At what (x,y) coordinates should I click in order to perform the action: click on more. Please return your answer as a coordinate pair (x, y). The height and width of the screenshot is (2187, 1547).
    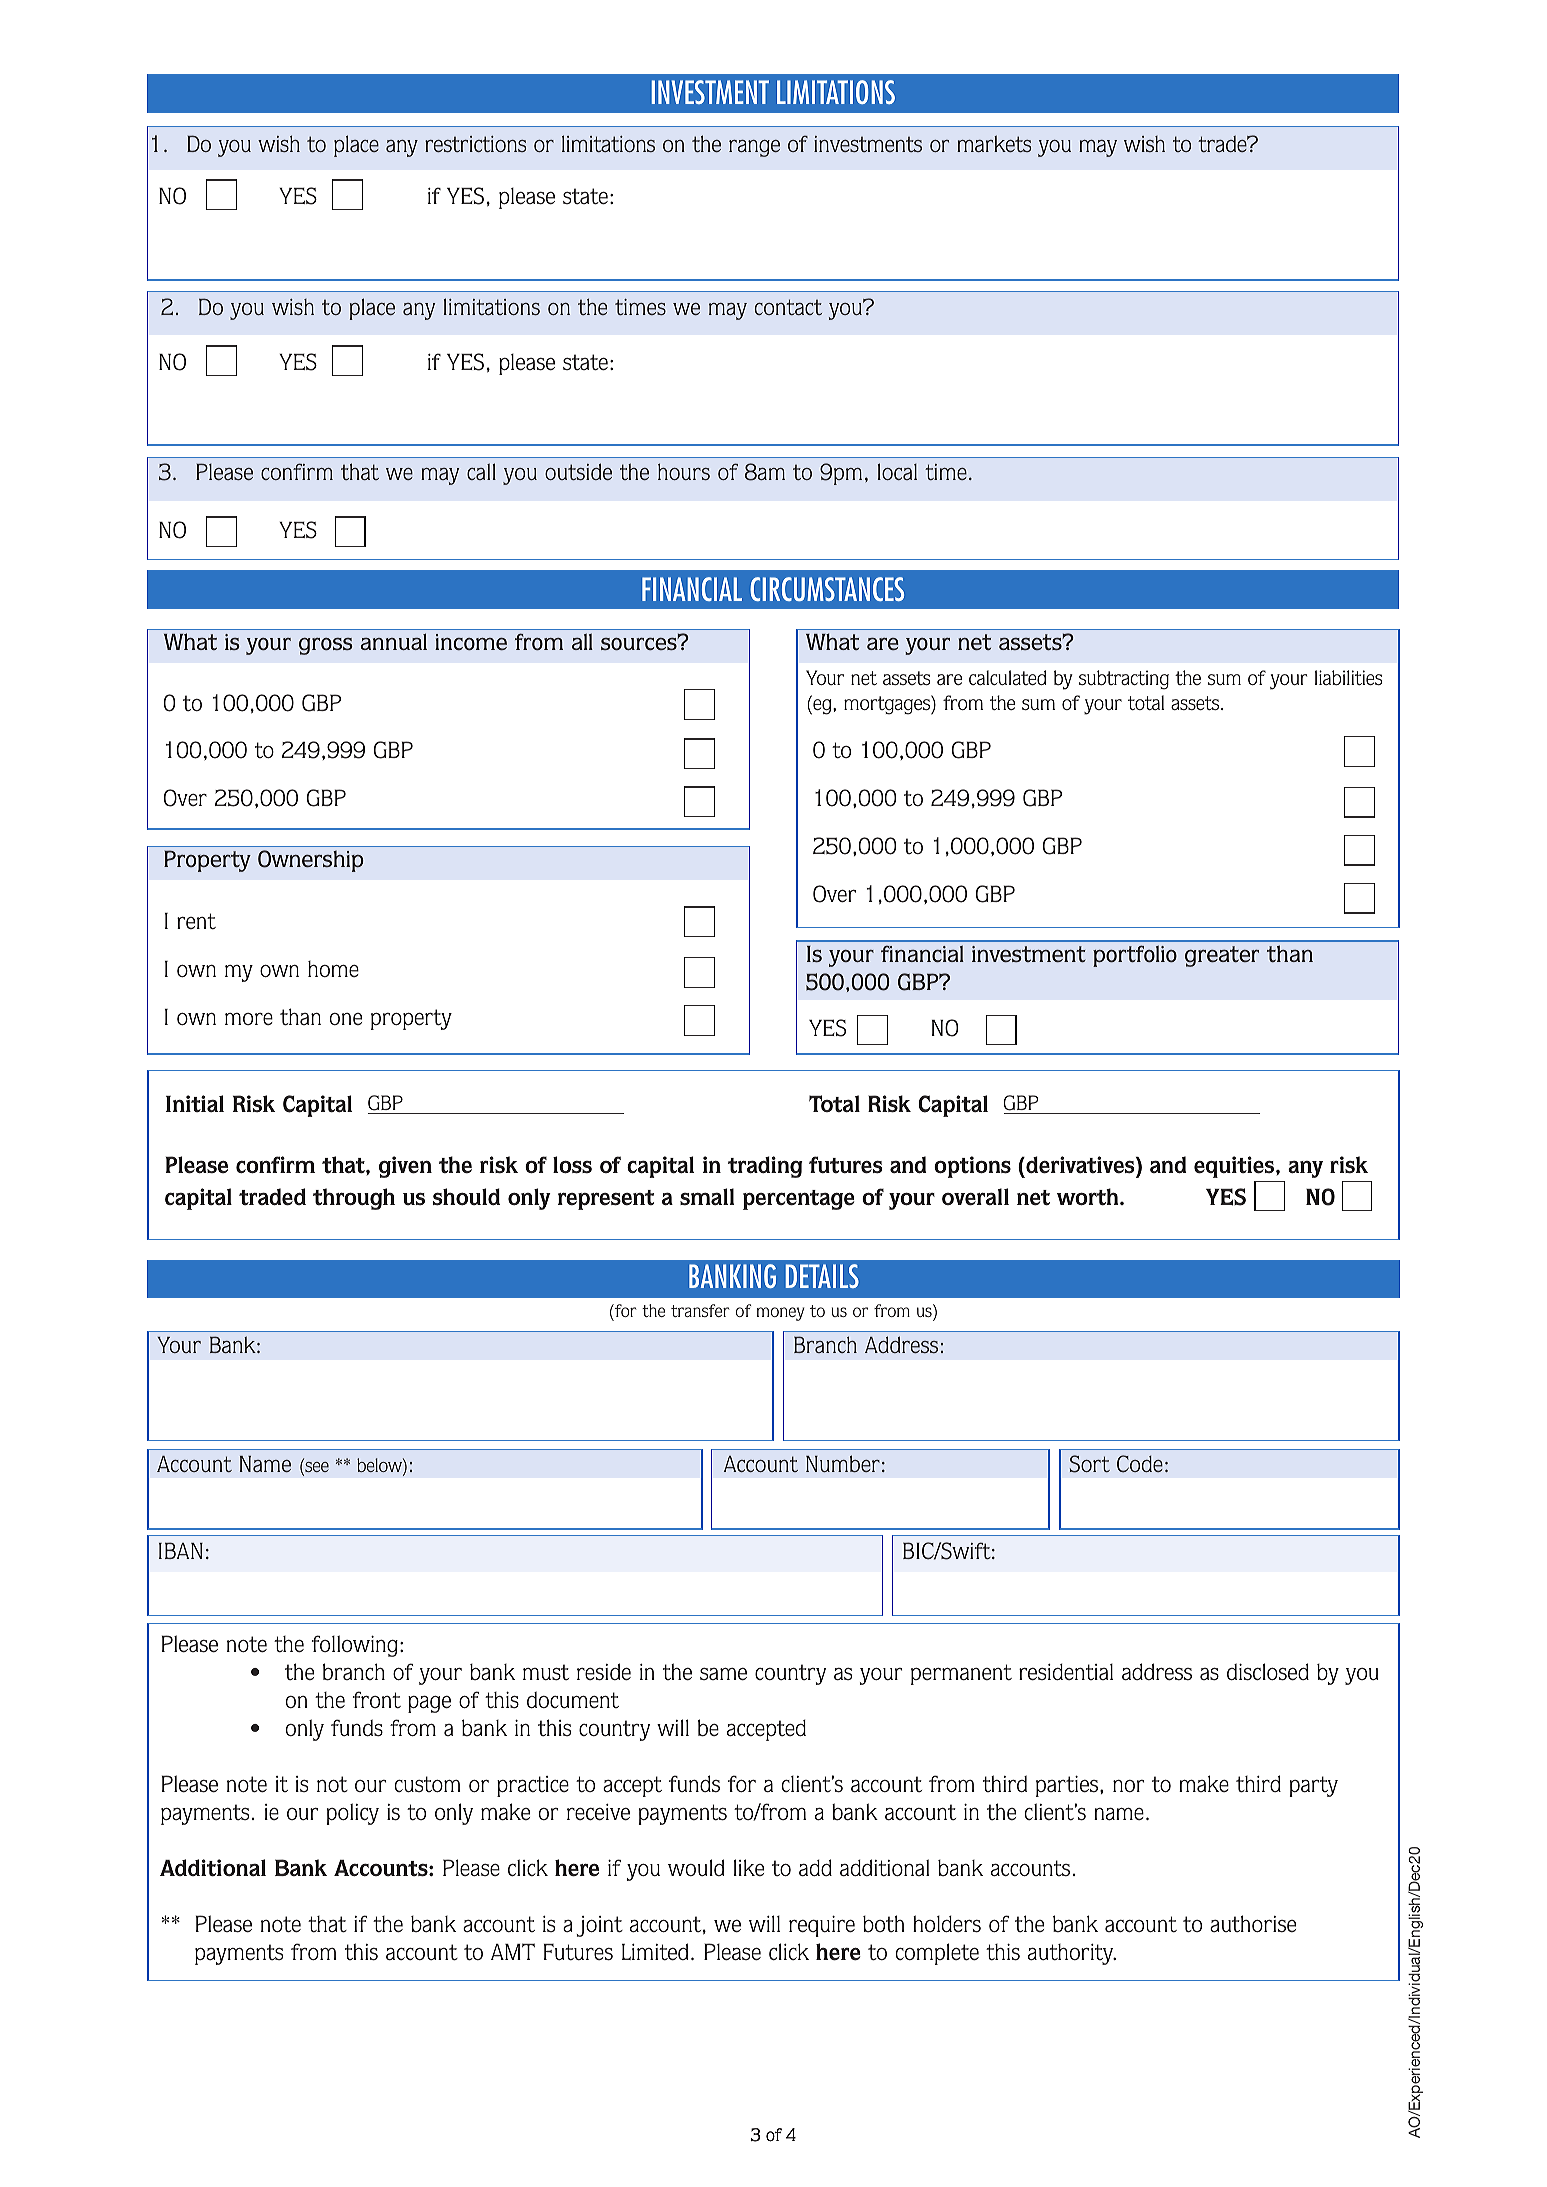
    Looking at the image, I should click on (249, 1019).
